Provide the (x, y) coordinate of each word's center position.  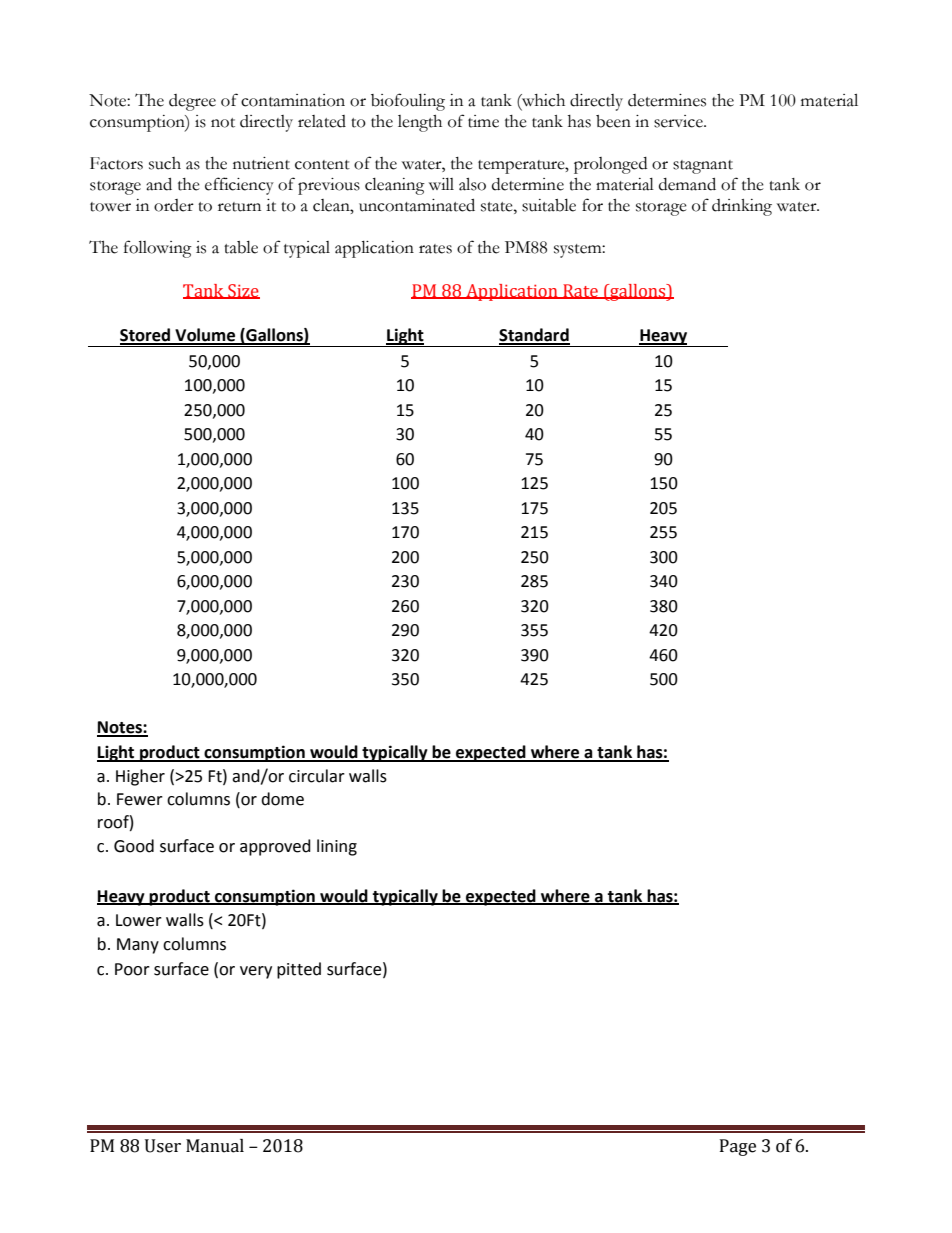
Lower (139, 920)
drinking (742, 207)
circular (317, 776)
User (163, 1146)
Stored (146, 336)
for (592, 205)
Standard (534, 336)
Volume (205, 336)
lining (337, 847)
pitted (299, 970)
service (679, 121)
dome (282, 799)
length (420, 123)
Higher (140, 777)
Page (738, 1147)
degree (192, 102)
